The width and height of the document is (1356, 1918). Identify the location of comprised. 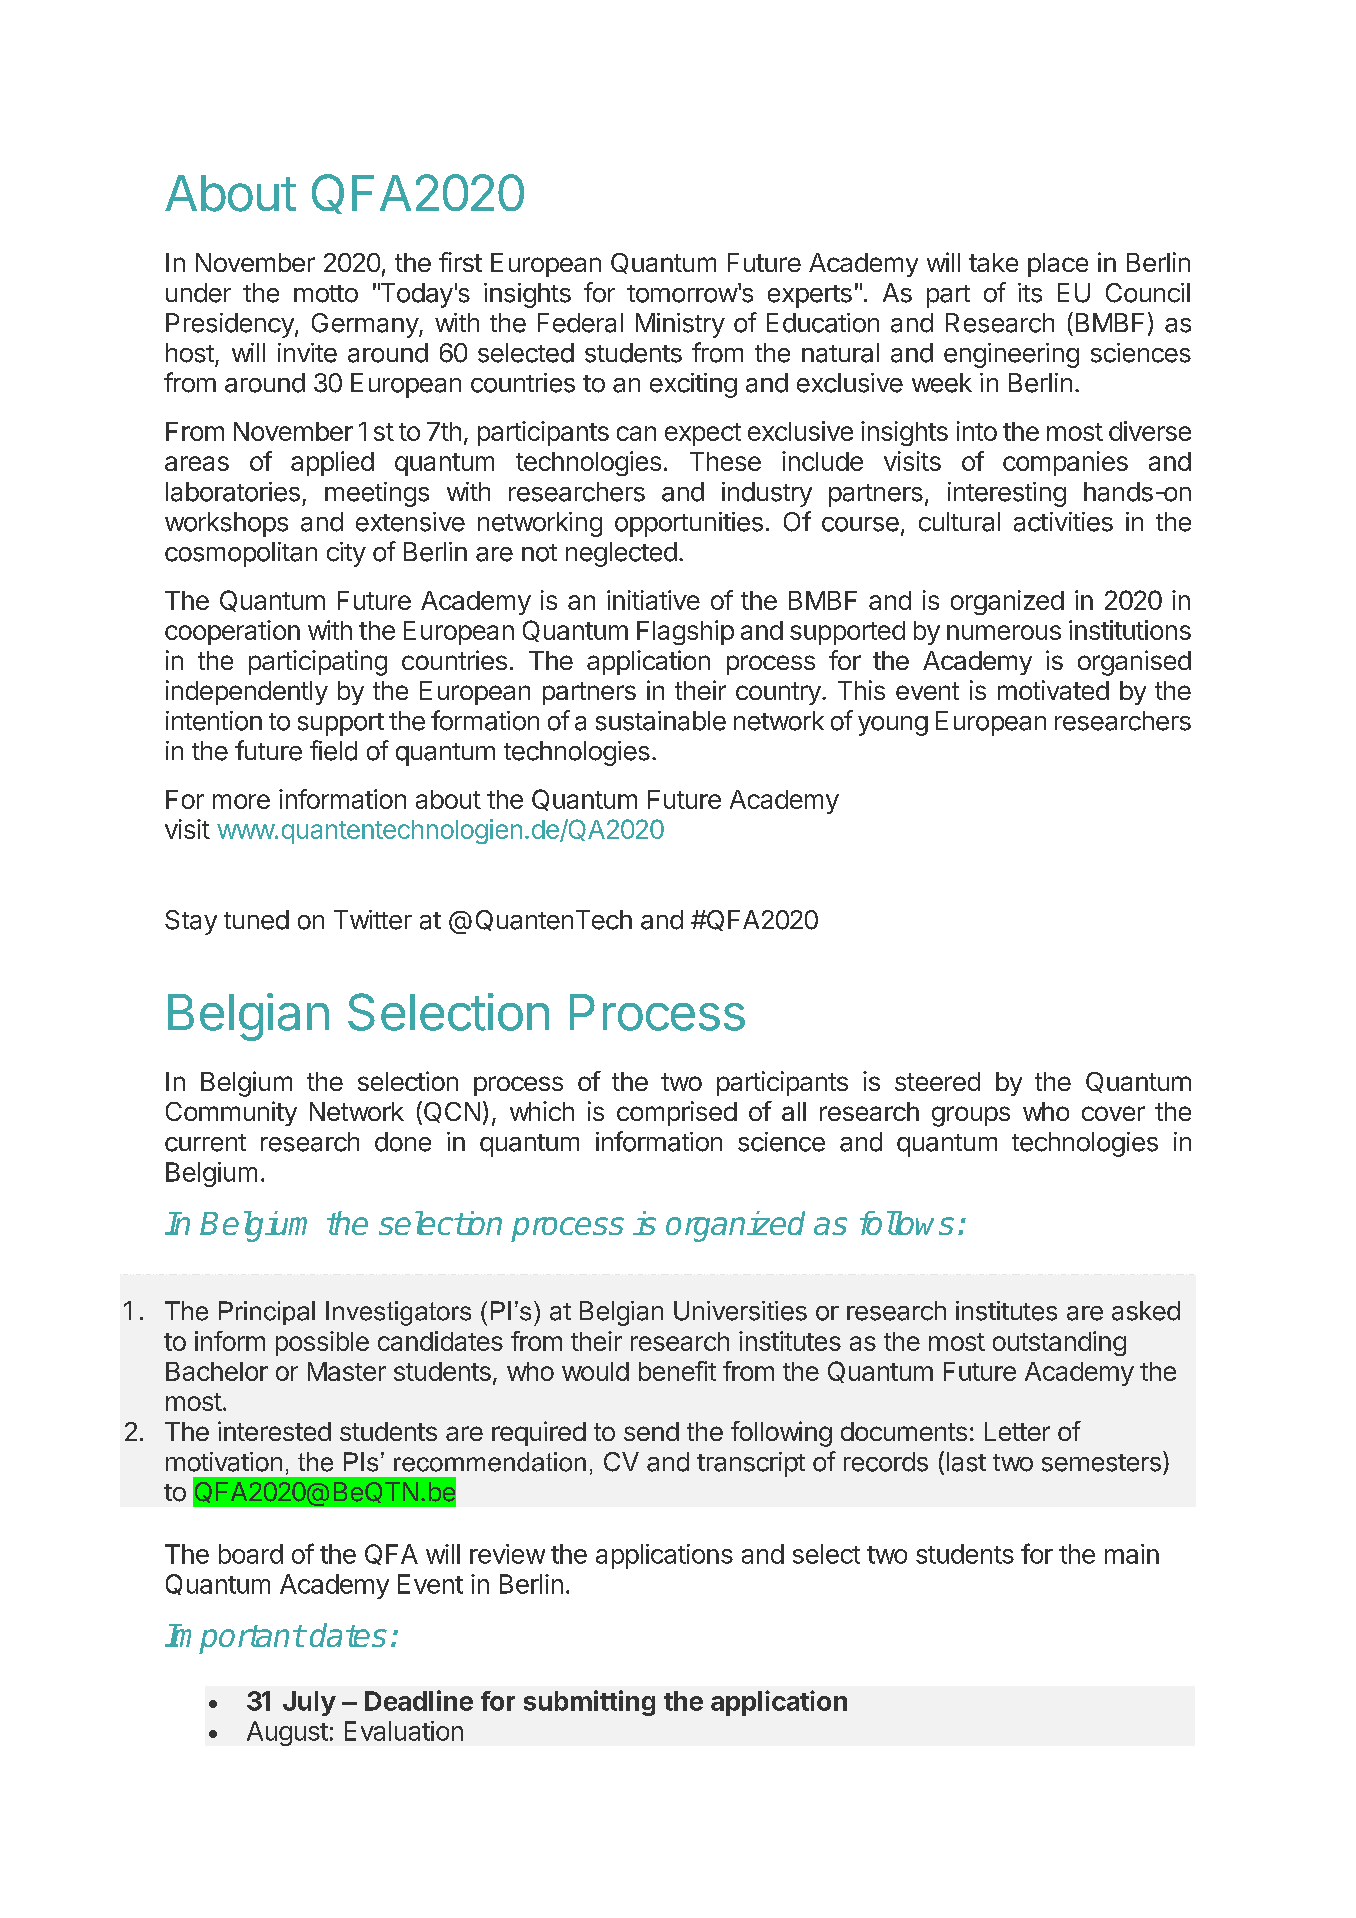
(677, 1113).
